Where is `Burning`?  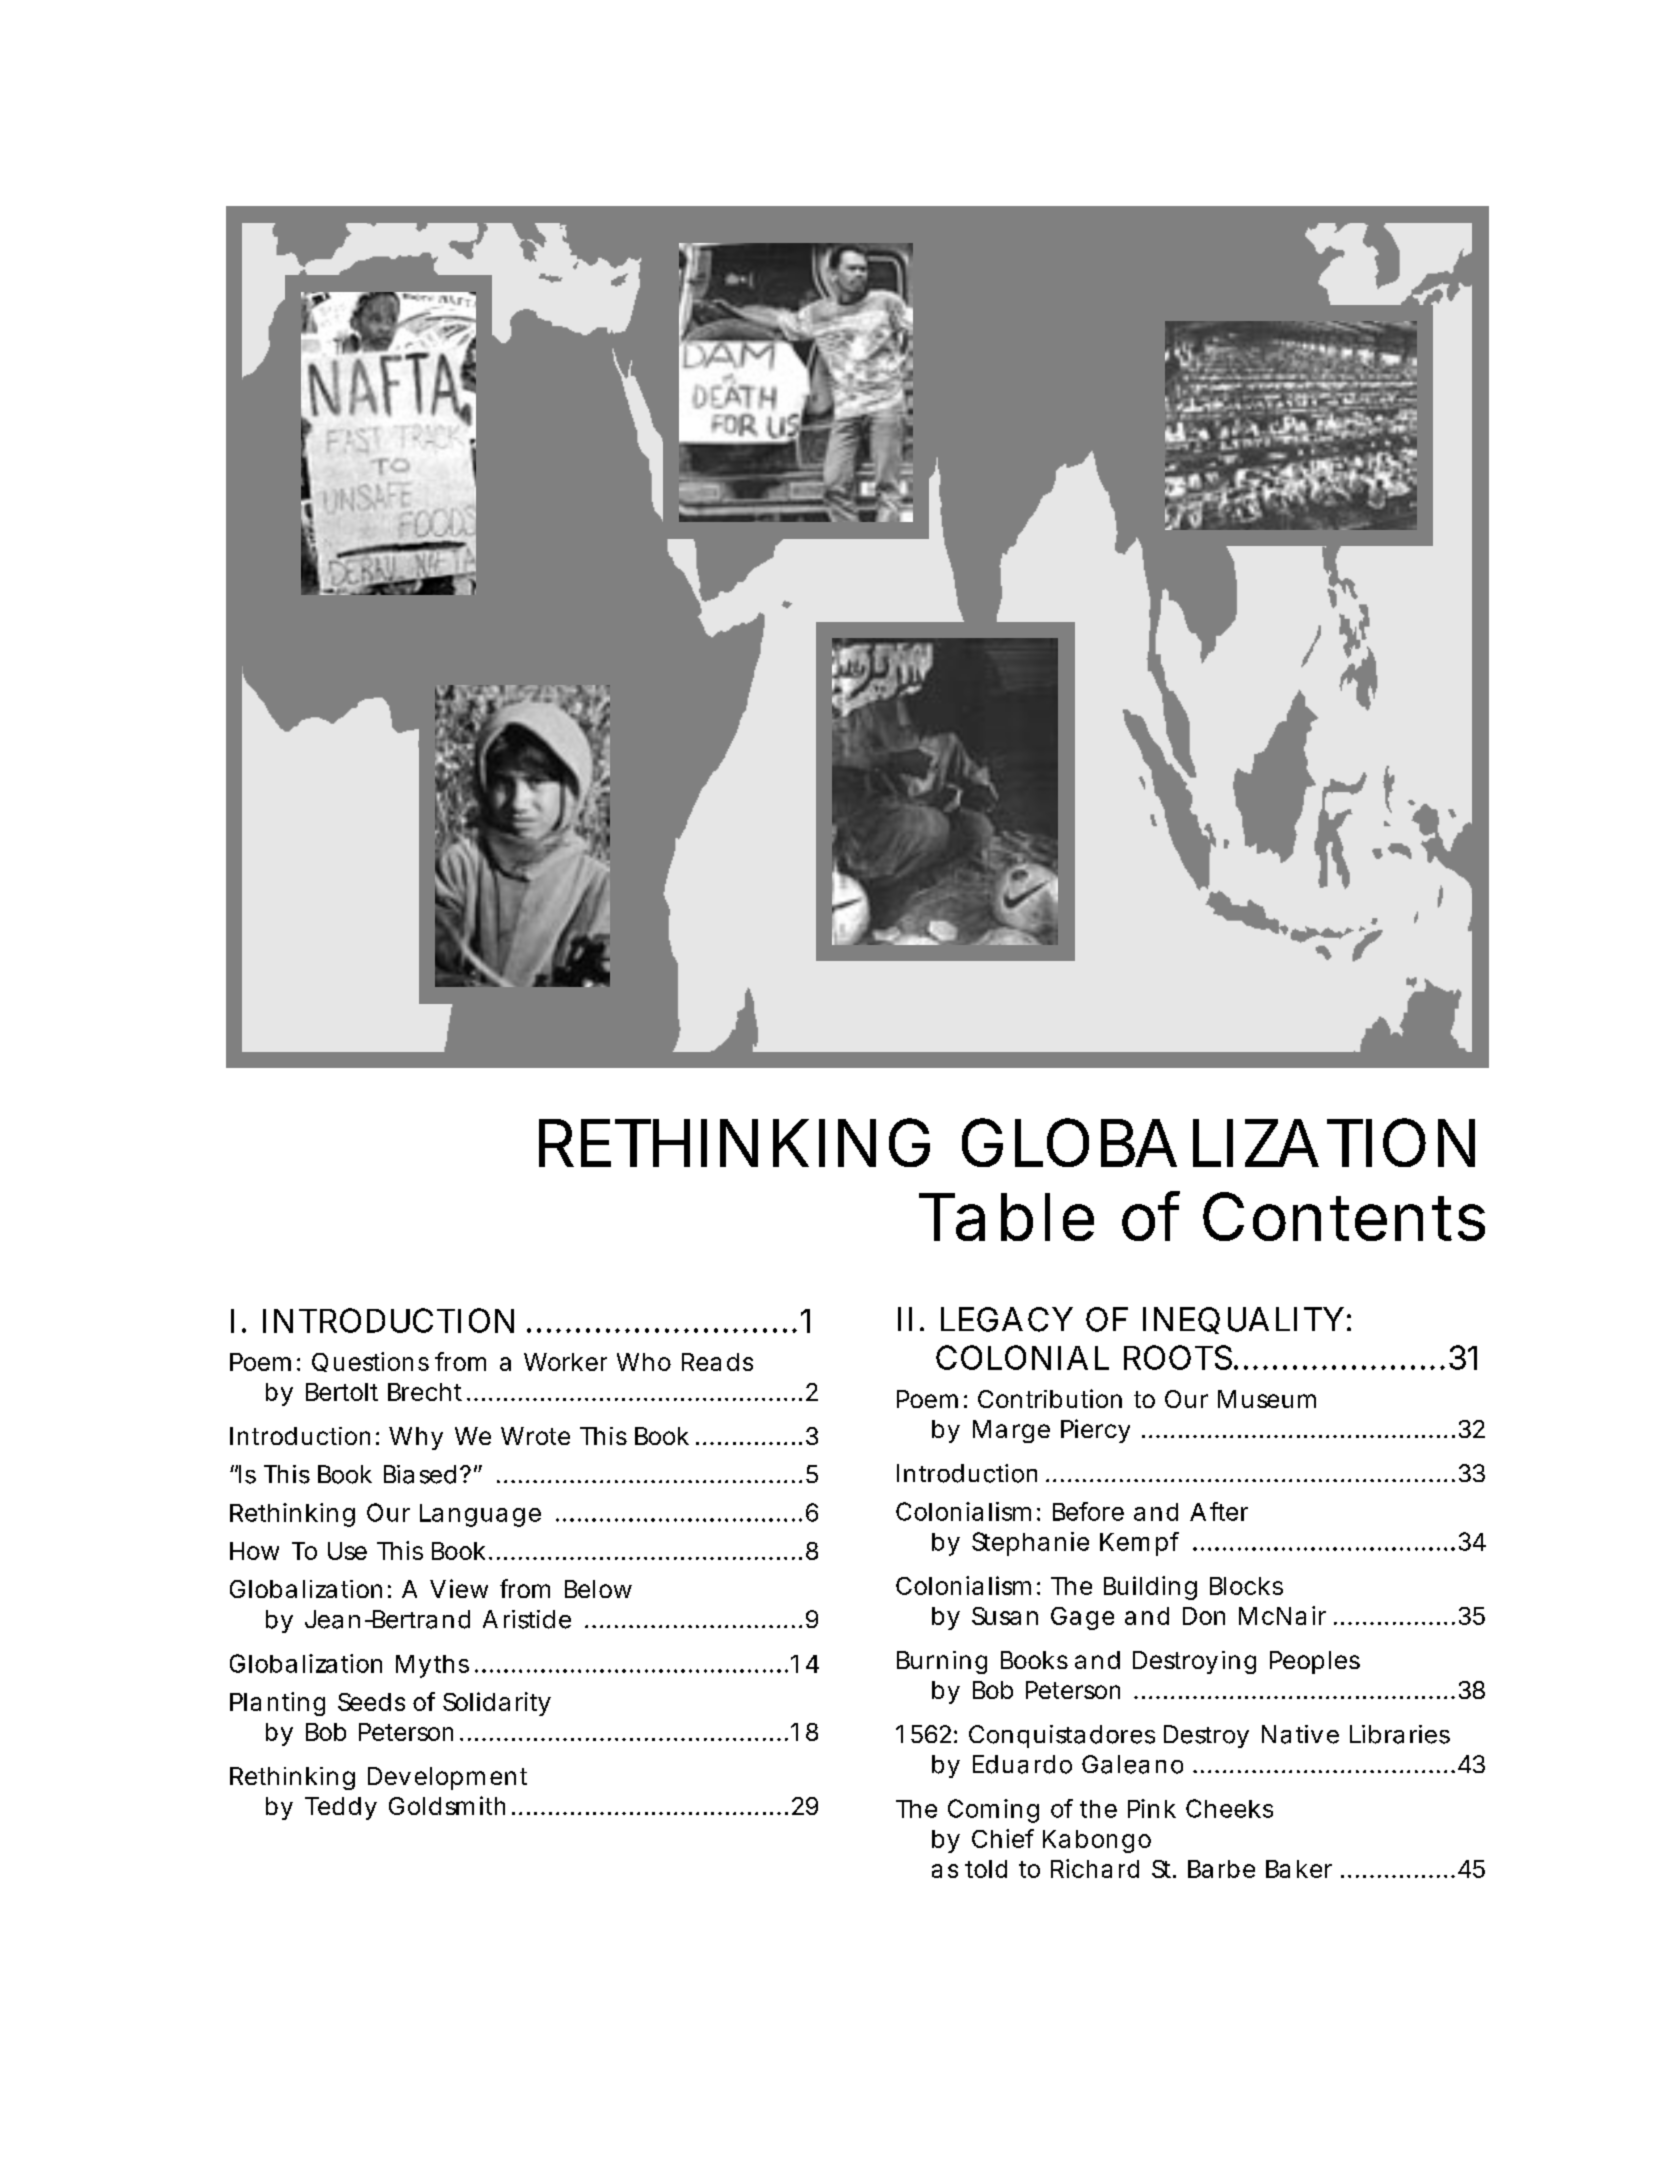
Burning is located at coordinates (942, 1662).
